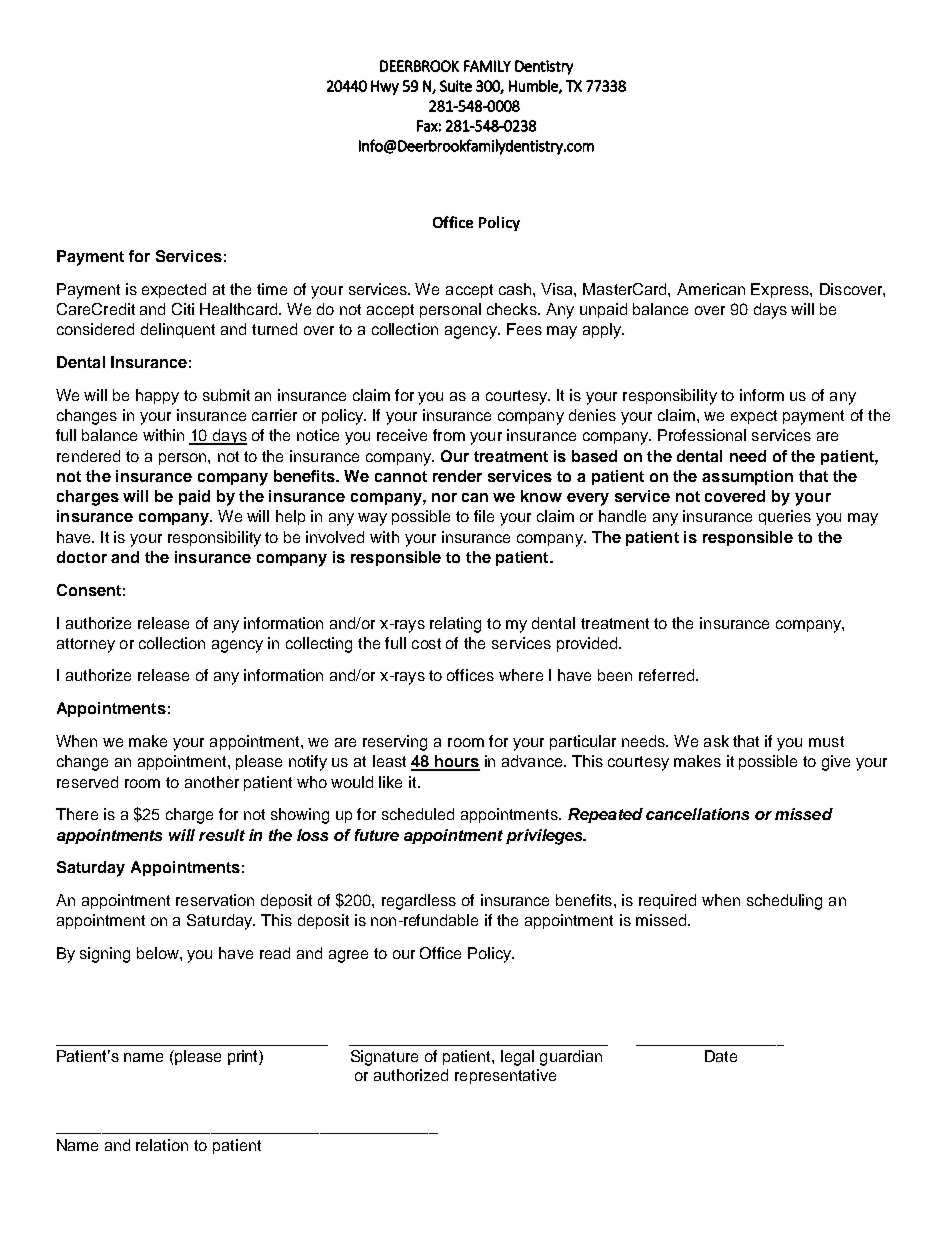 The image size is (952, 1233). What do you see at coordinates (86, 645) in the document?
I see `attorney` at bounding box center [86, 645].
